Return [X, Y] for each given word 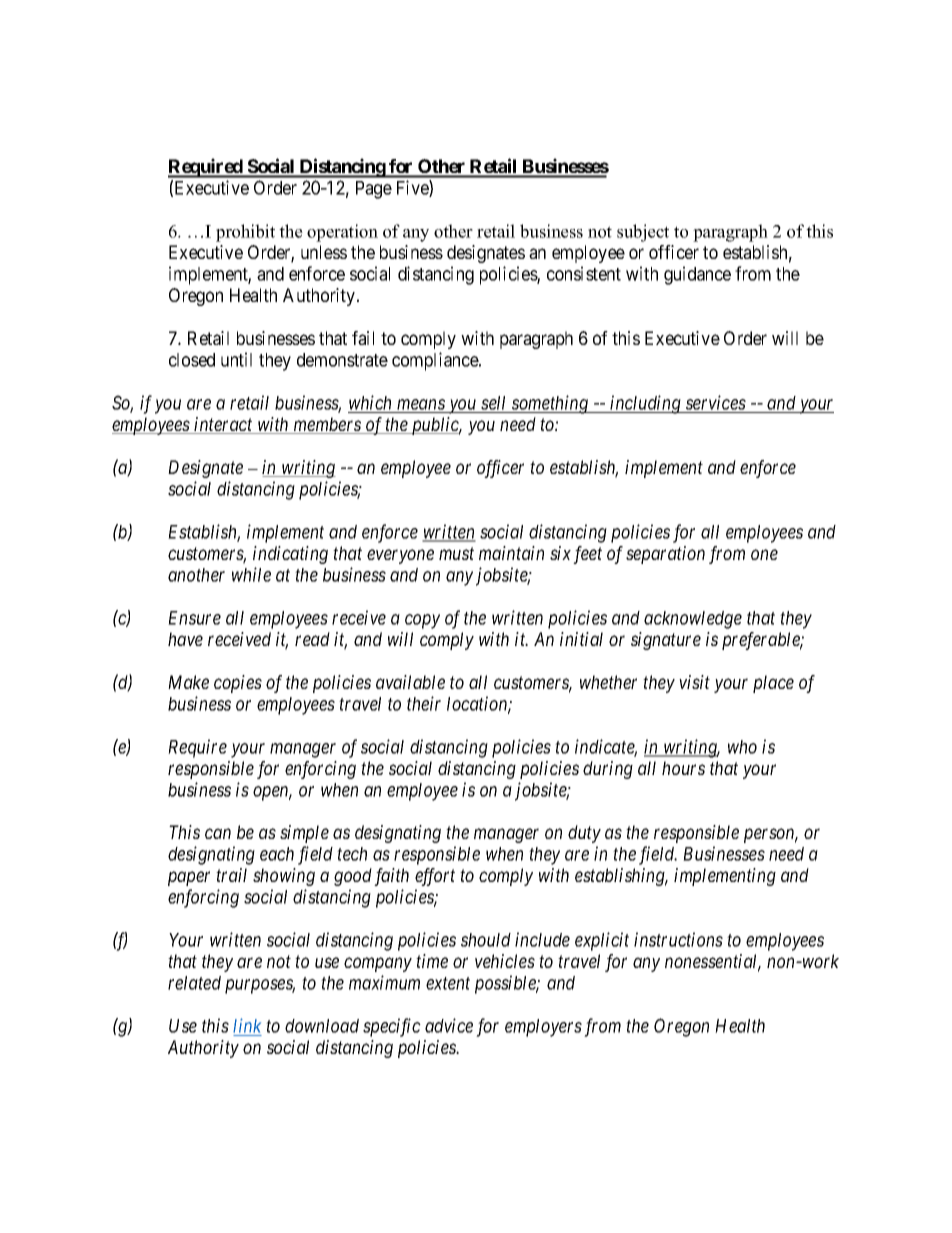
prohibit [245, 233]
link [247, 1027]
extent [448, 983]
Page [374, 190]
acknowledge [693, 620]
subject [643, 233]
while [251, 574]
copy [422, 621]
